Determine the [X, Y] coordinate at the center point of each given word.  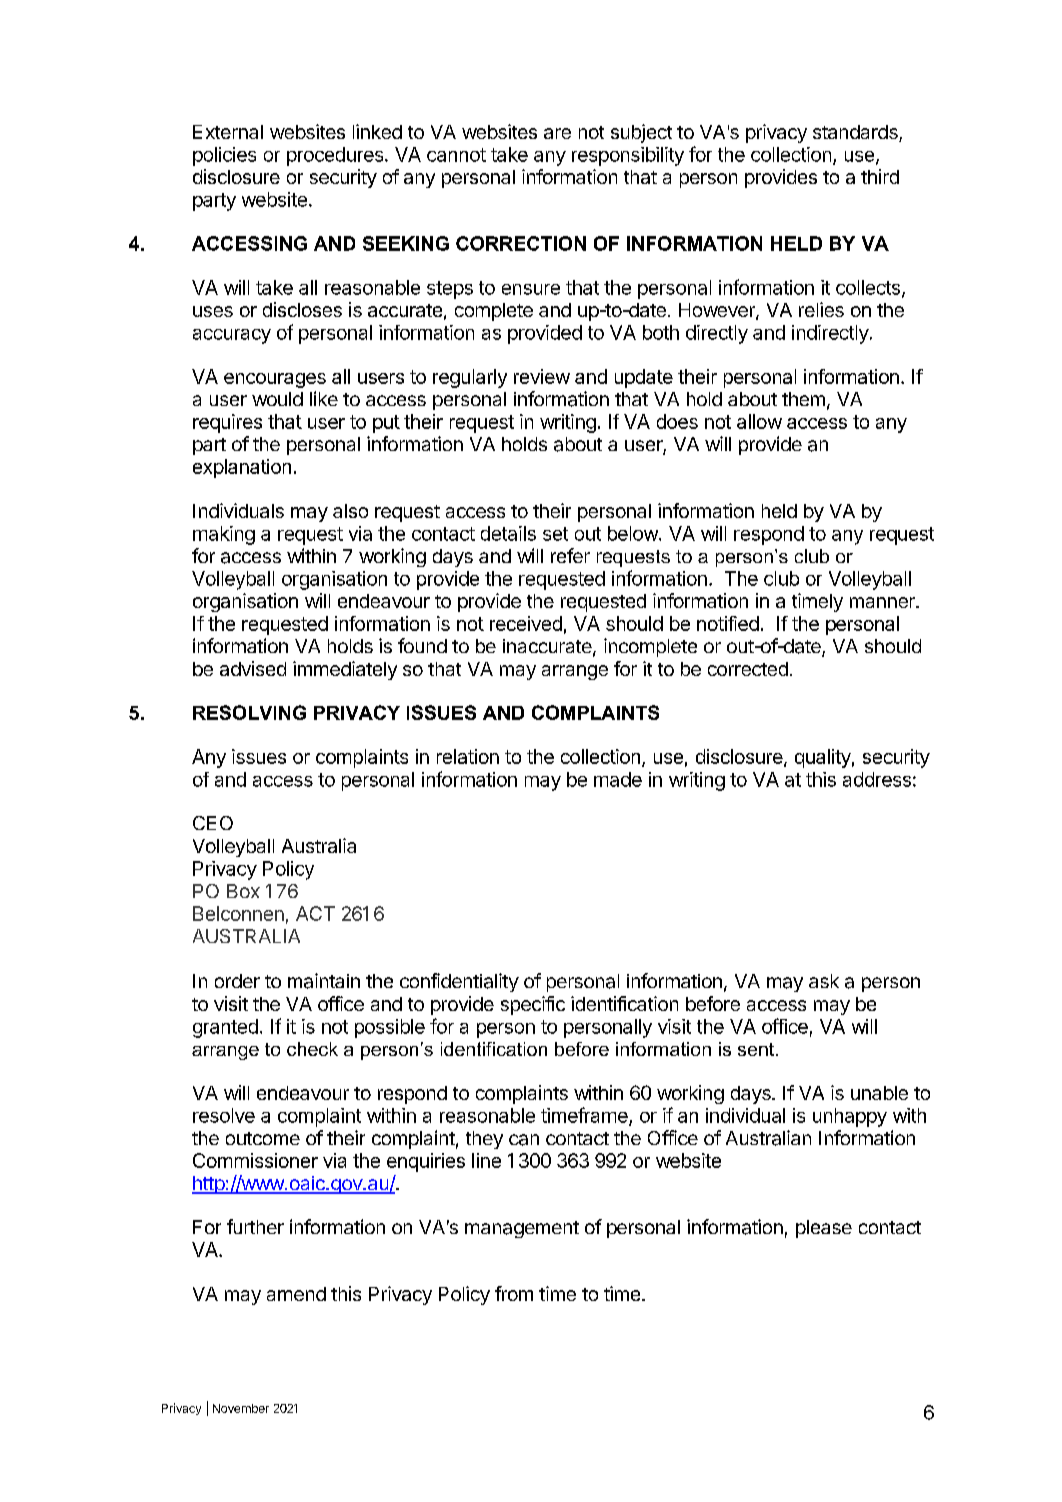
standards [856, 133]
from [514, 1293]
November [241, 1408]
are [557, 133]
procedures [336, 156]
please [824, 1229]
